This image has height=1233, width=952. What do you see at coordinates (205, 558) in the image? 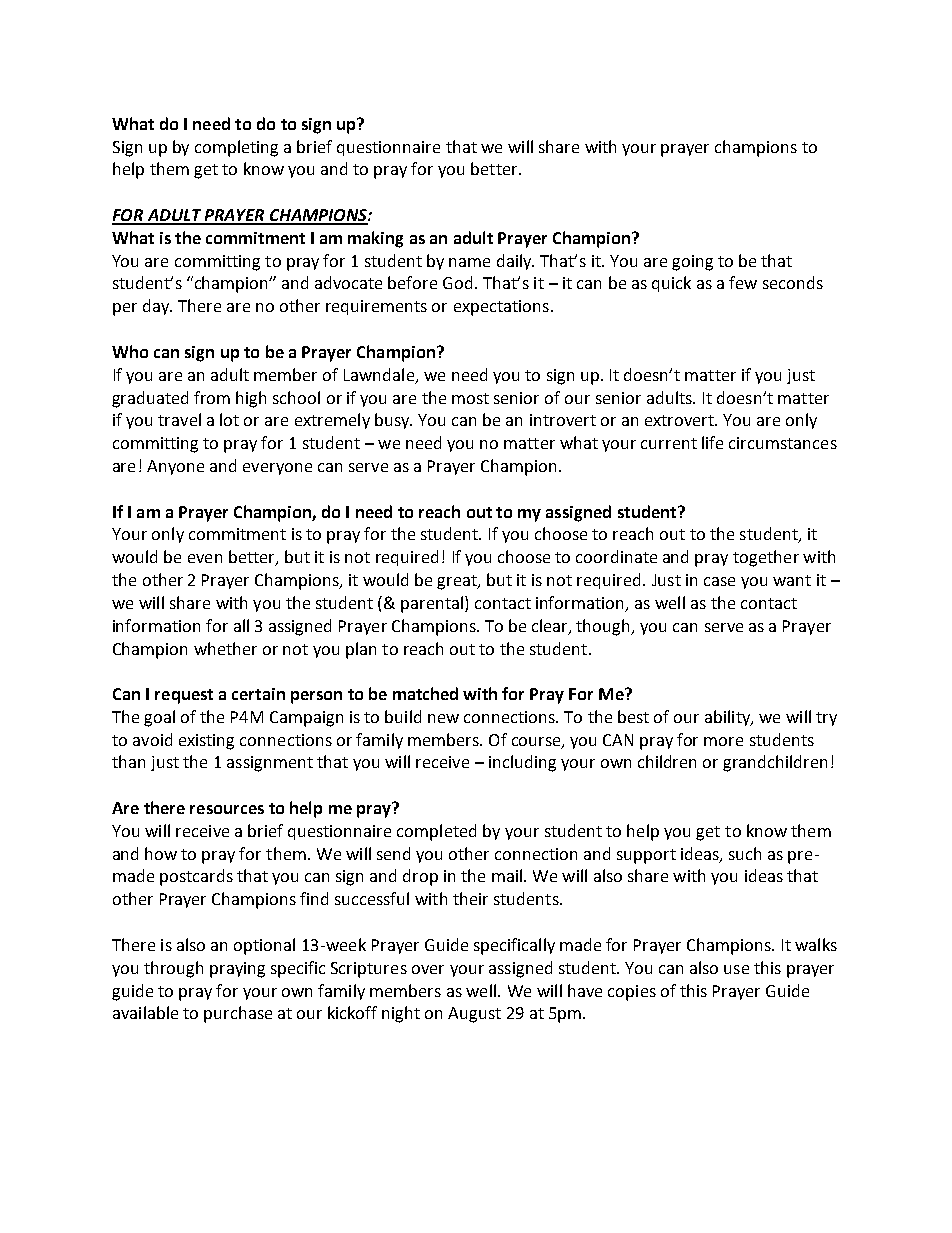
I see `even` at bounding box center [205, 558].
